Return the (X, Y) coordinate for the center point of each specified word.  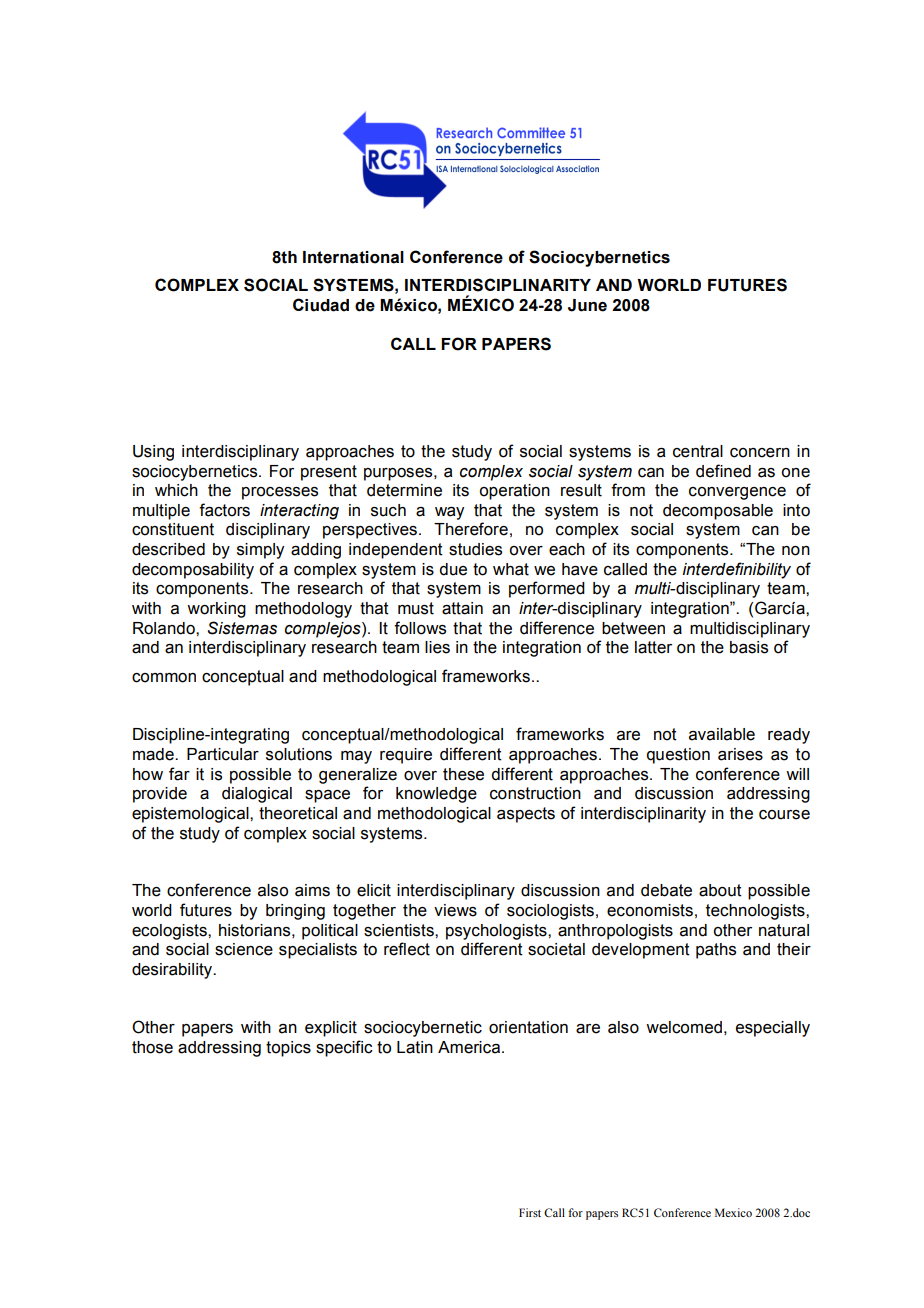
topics (288, 1049)
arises (740, 754)
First (530, 1212)
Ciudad (321, 305)
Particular (223, 754)
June (587, 305)
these (463, 774)
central (698, 451)
